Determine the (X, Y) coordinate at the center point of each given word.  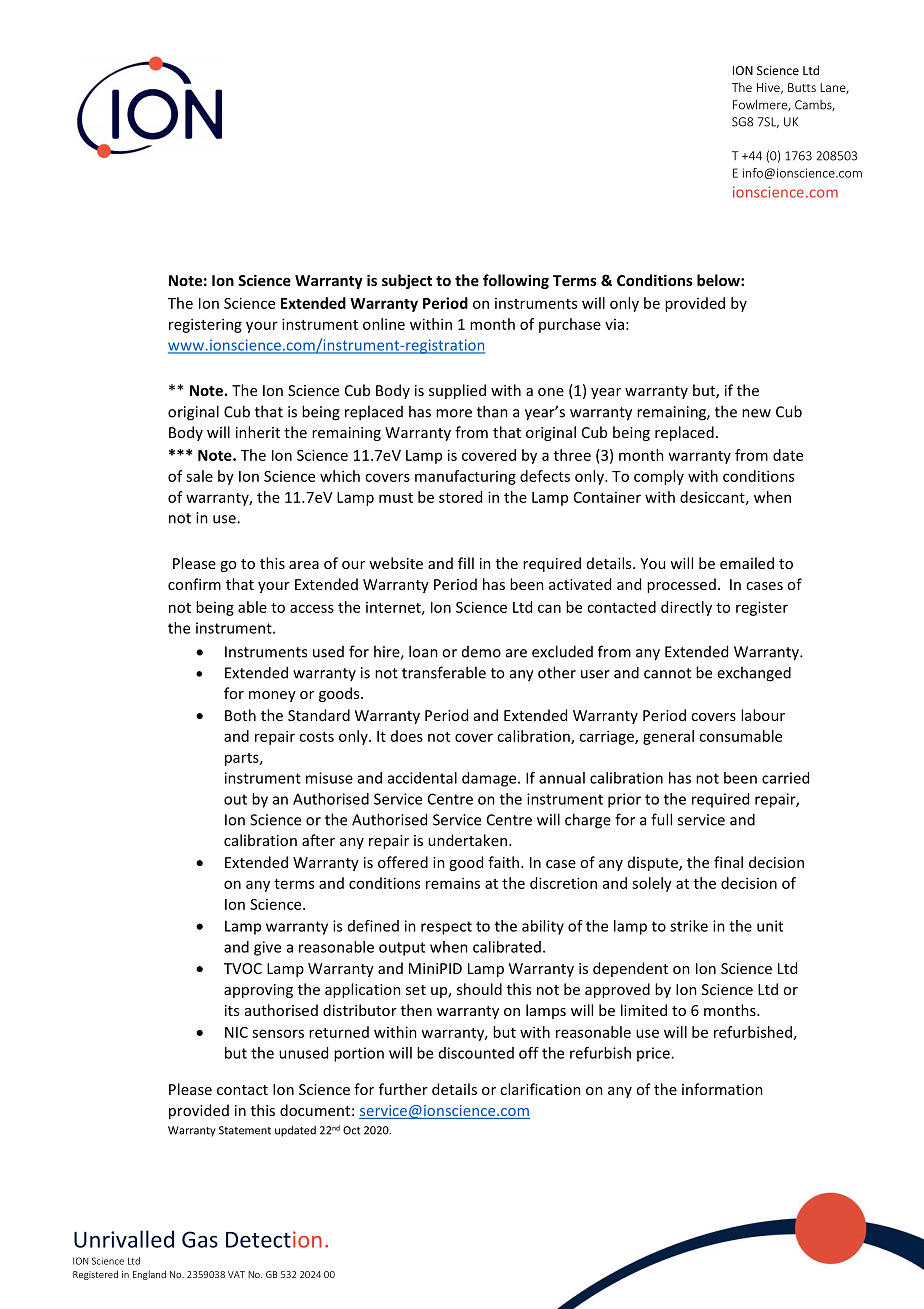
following (516, 281)
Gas (200, 1239)
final (728, 862)
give (267, 948)
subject (407, 281)
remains (453, 883)
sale (199, 476)
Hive (769, 88)
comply (659, 477)
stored (460, 497)
